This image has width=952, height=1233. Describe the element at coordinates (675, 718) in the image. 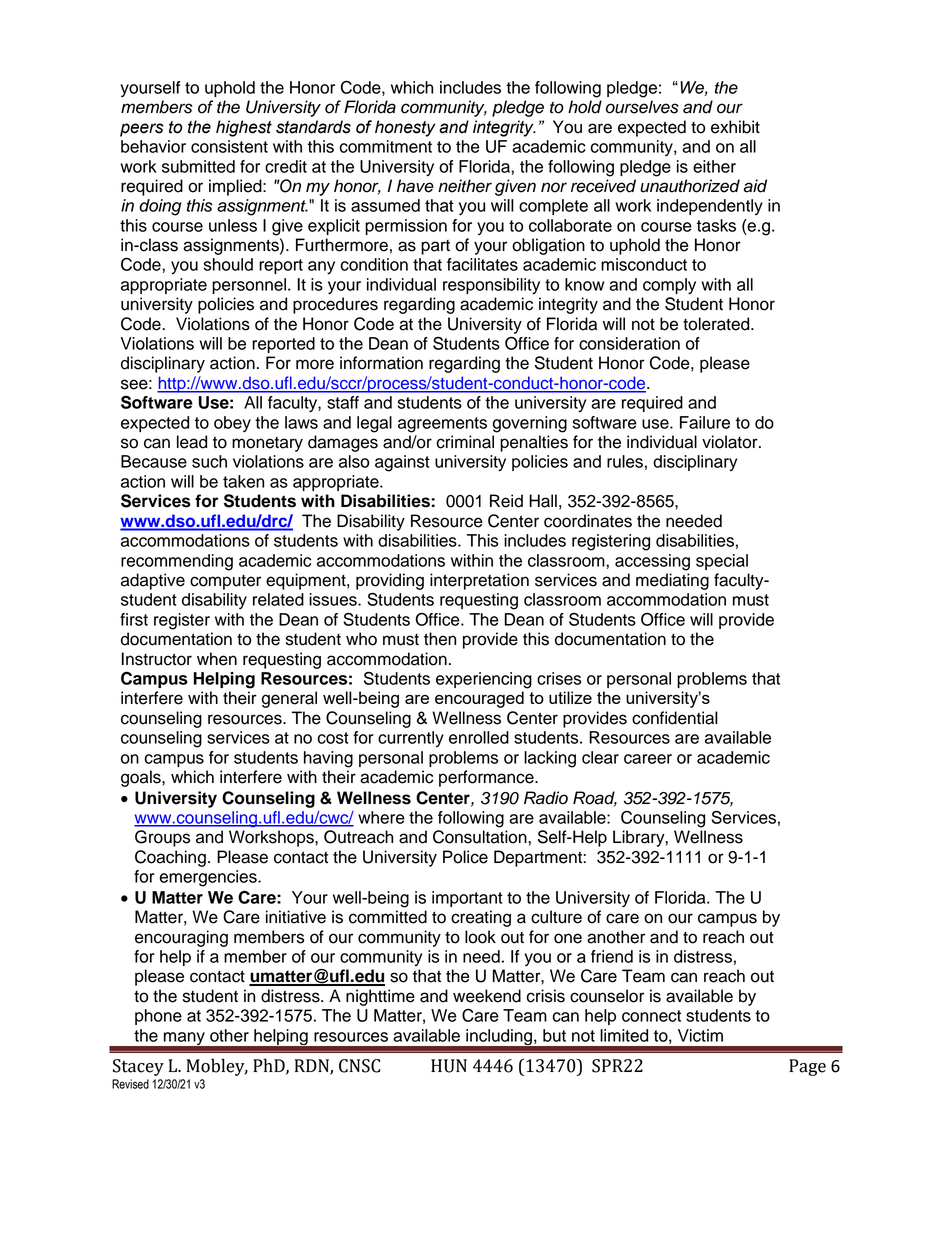

I see `confidential` at that location.
